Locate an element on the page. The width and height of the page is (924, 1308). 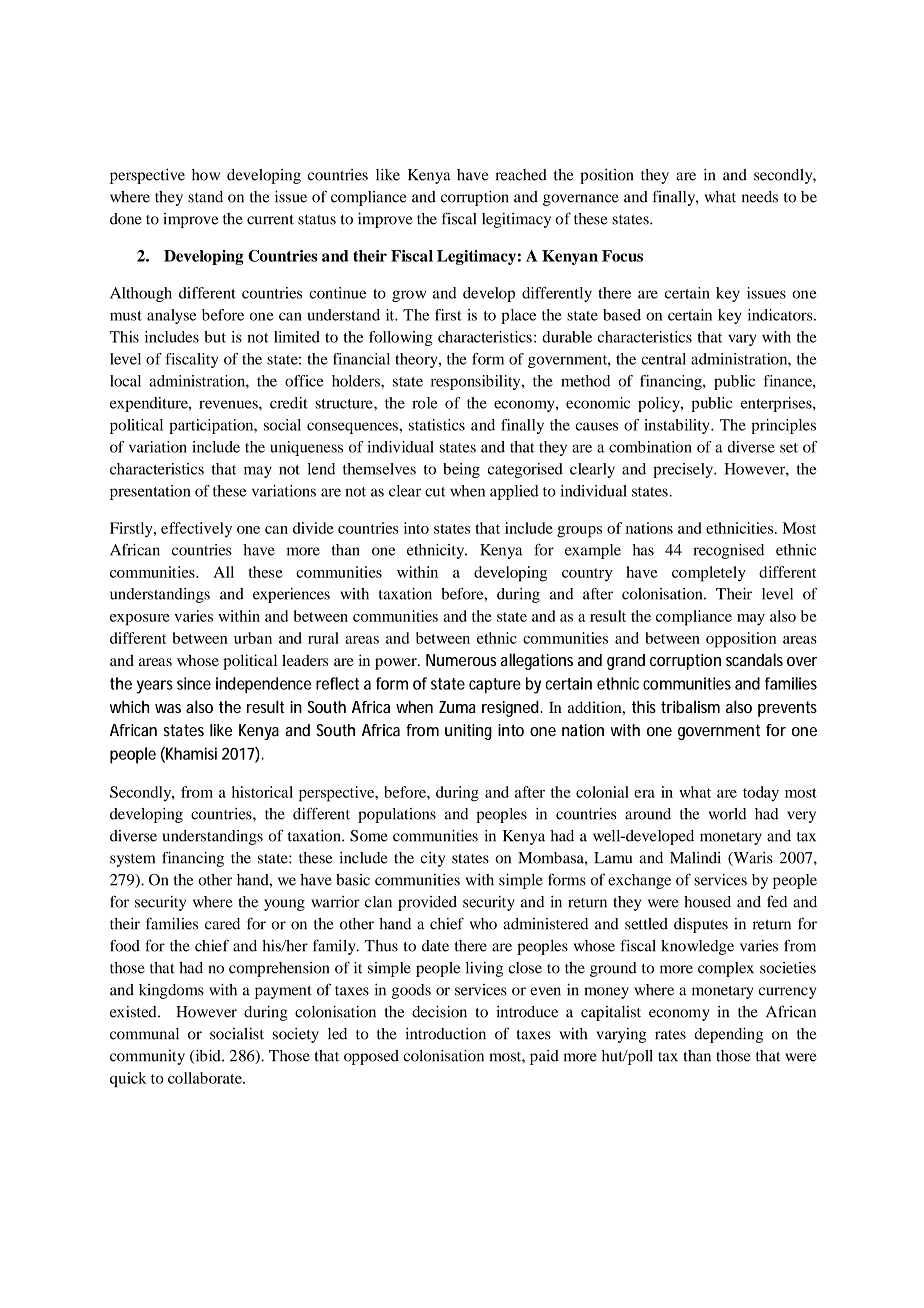
instability is located at coordinates (678, 426).
